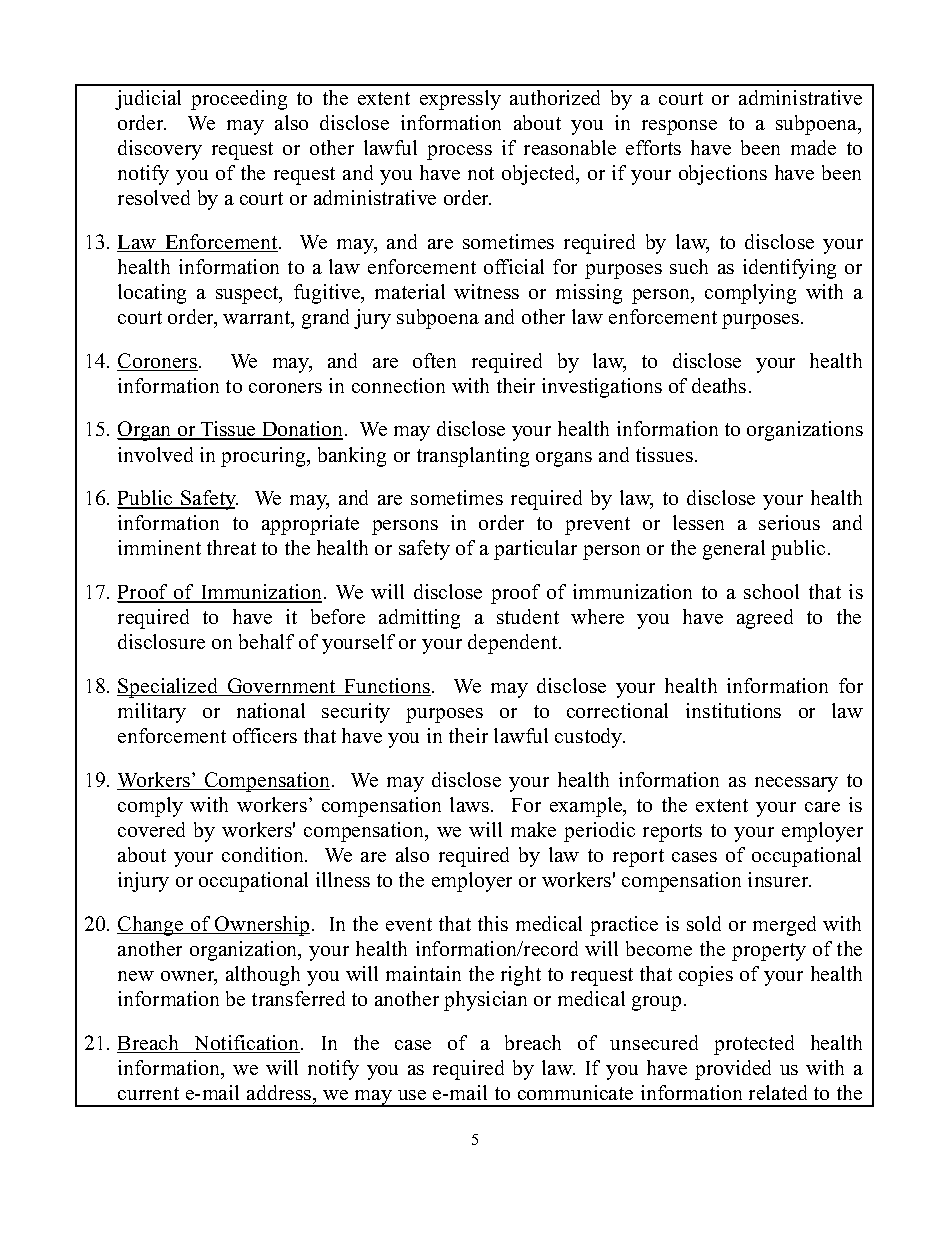 The width and height of the page is (952, 1233). I want to click on proceeding, so click(239, 100).
